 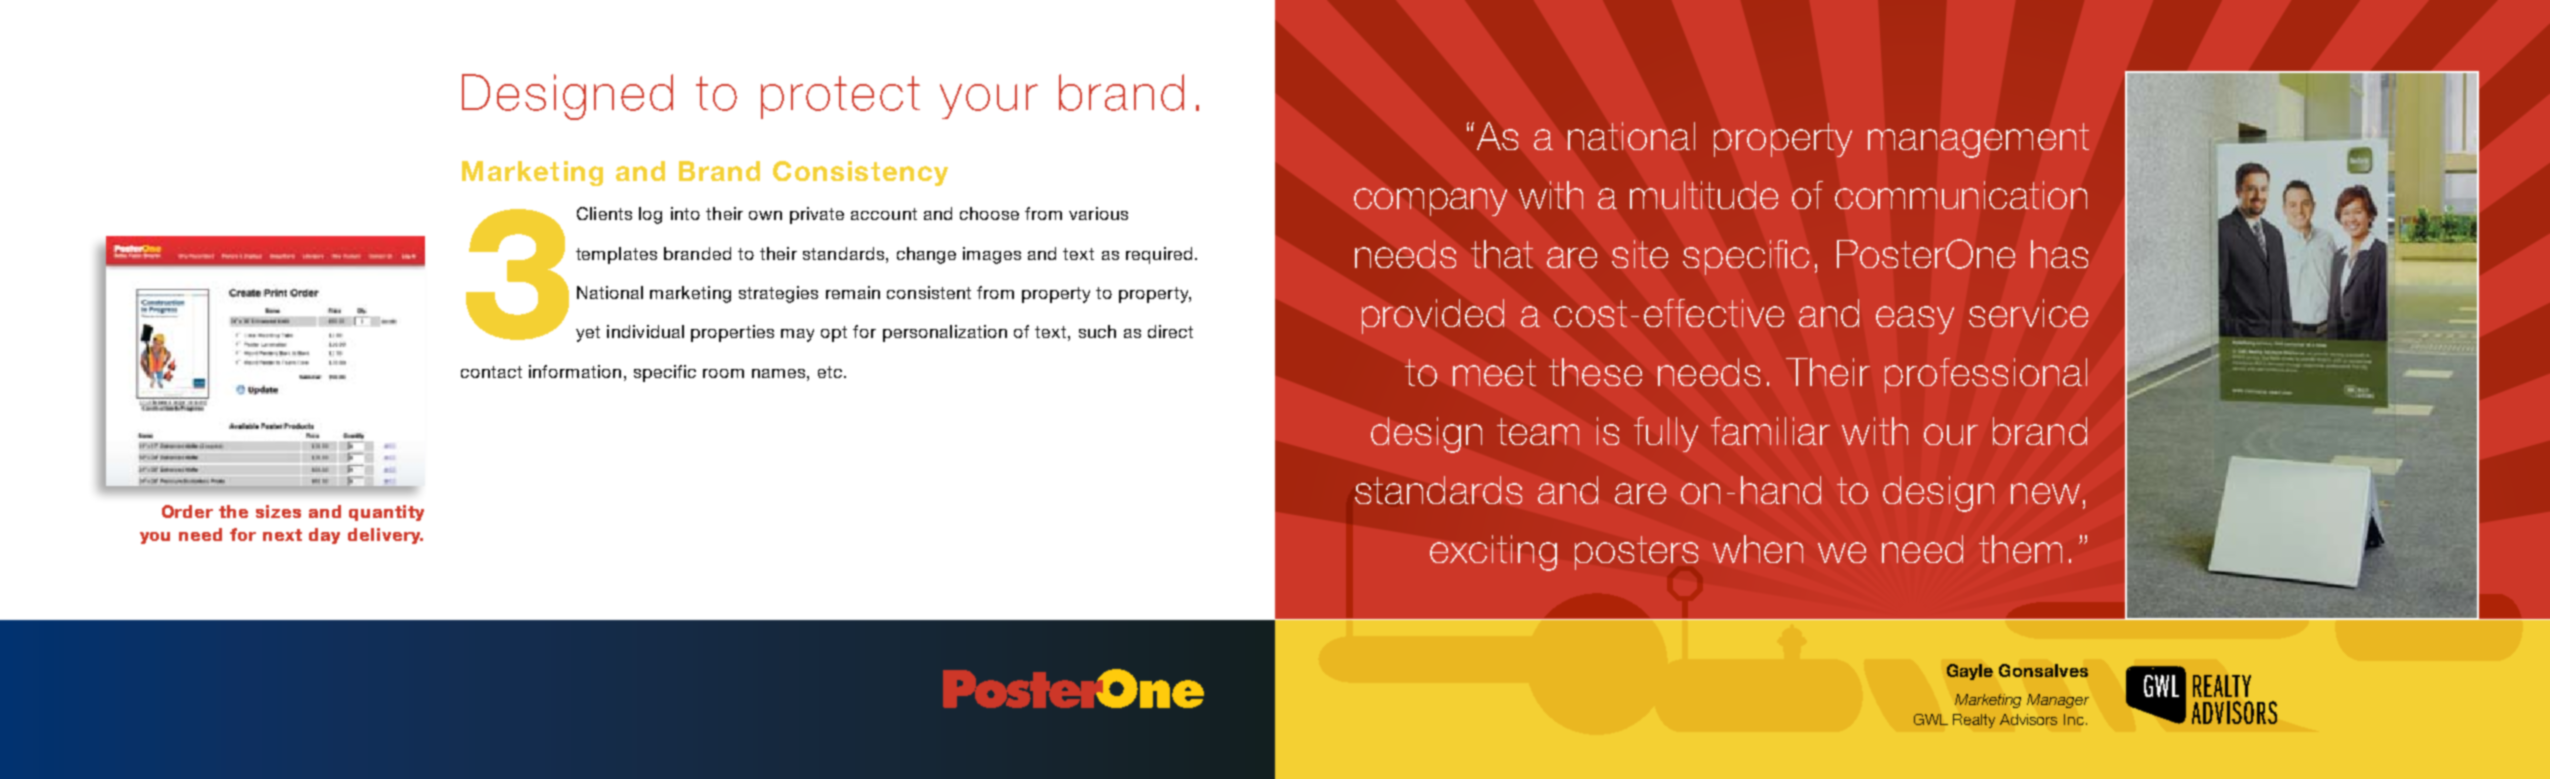 I want to click on delivery, so click(x=385, y=536).
